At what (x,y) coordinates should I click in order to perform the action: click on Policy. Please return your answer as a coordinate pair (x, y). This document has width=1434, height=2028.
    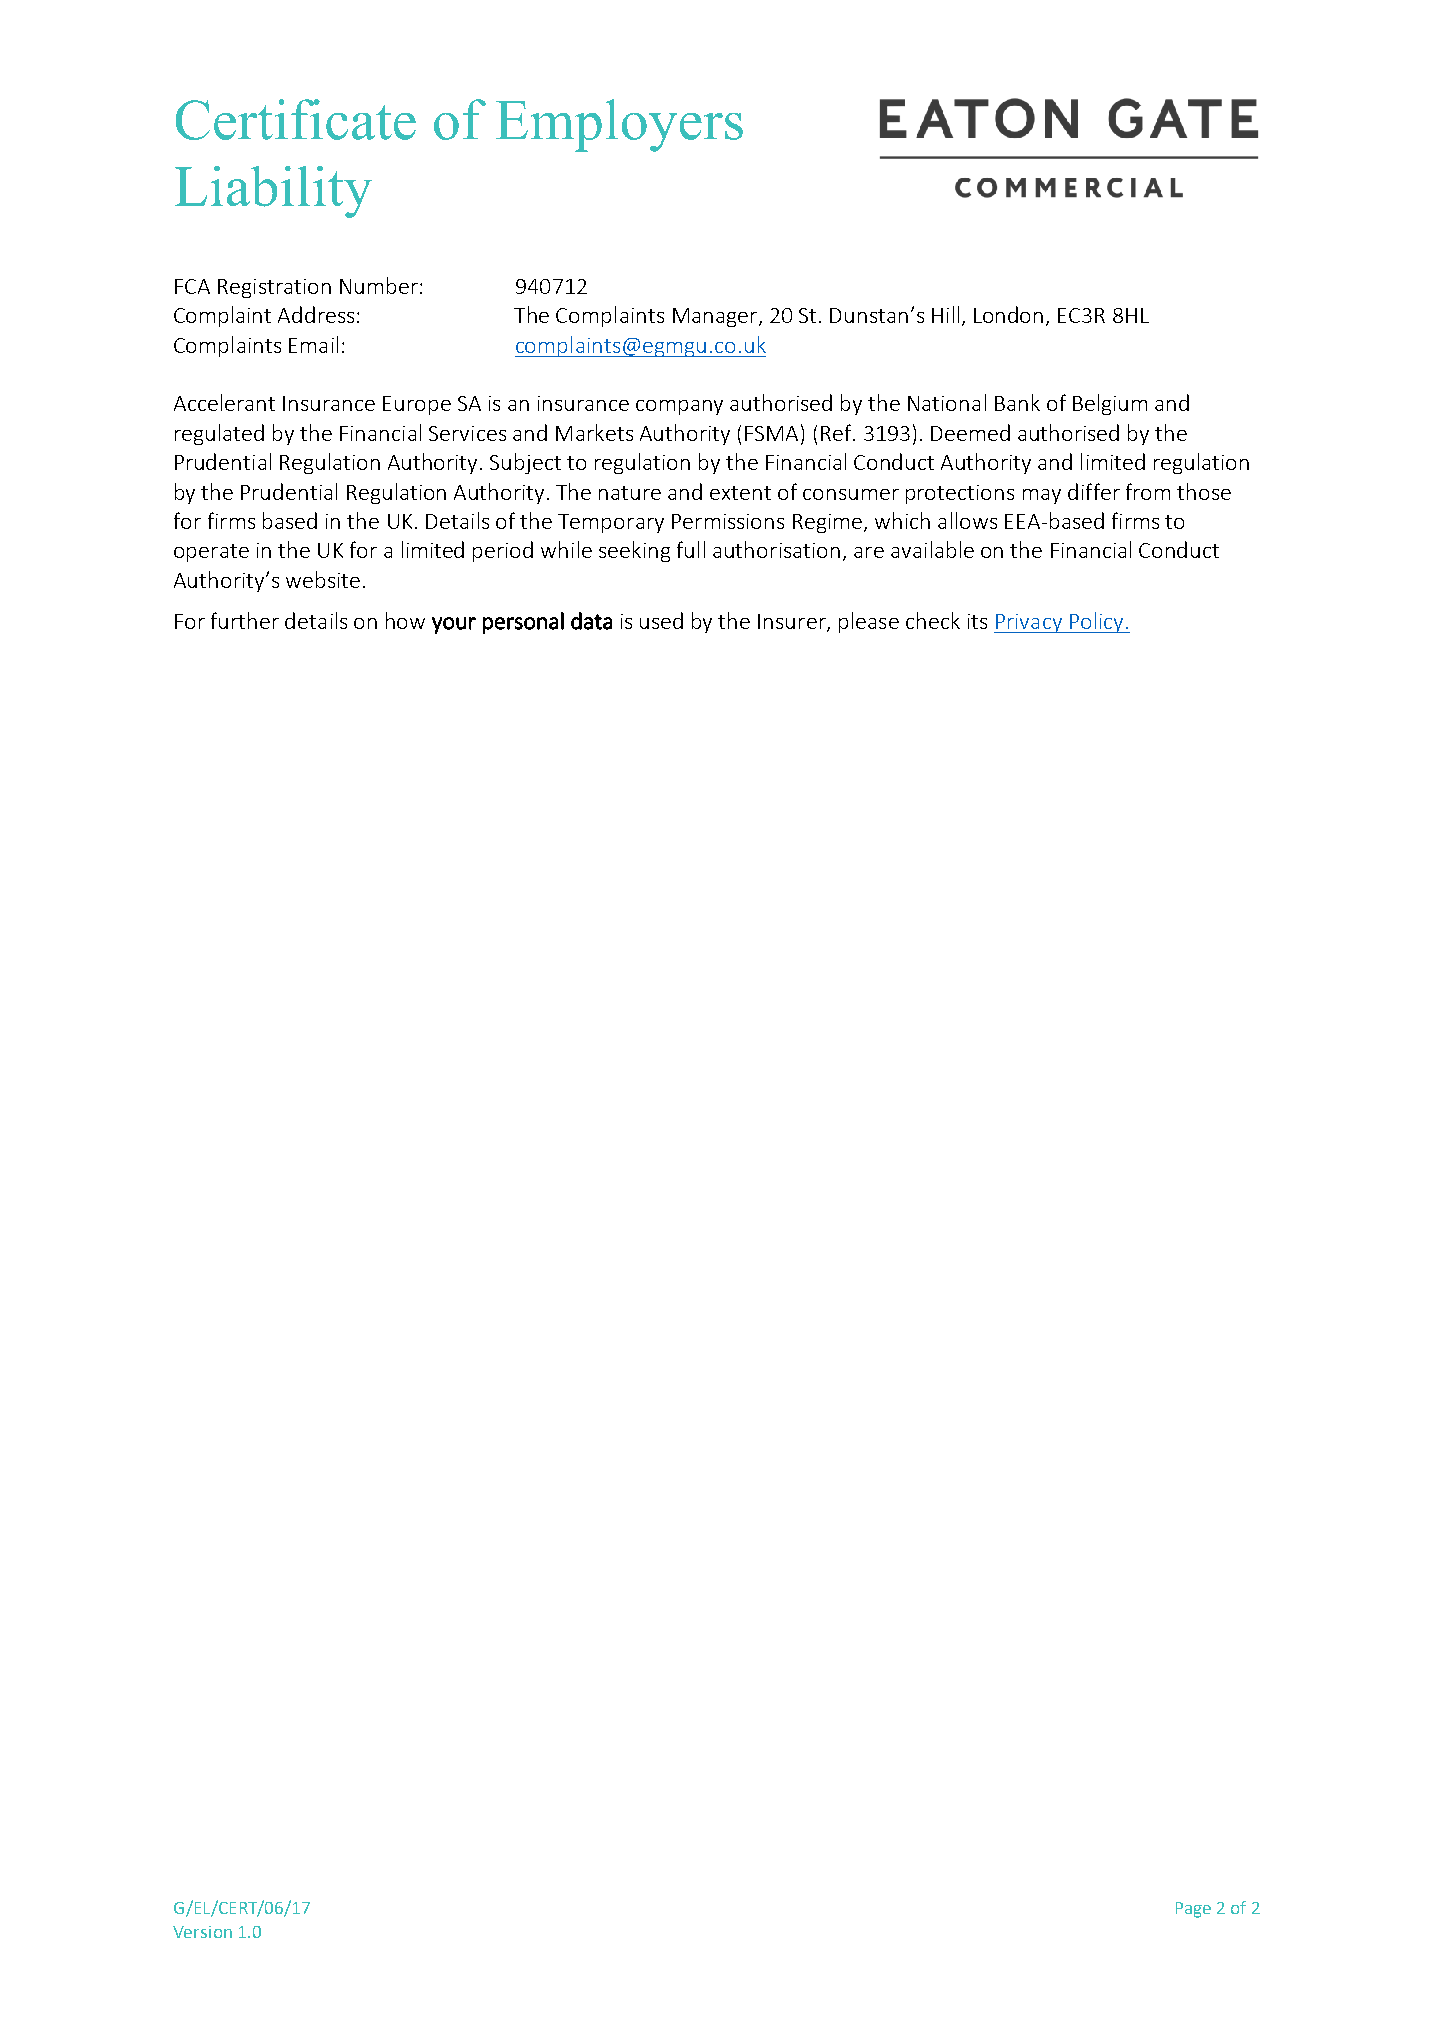
    Looking at the image, I should click on (1097, 622).
